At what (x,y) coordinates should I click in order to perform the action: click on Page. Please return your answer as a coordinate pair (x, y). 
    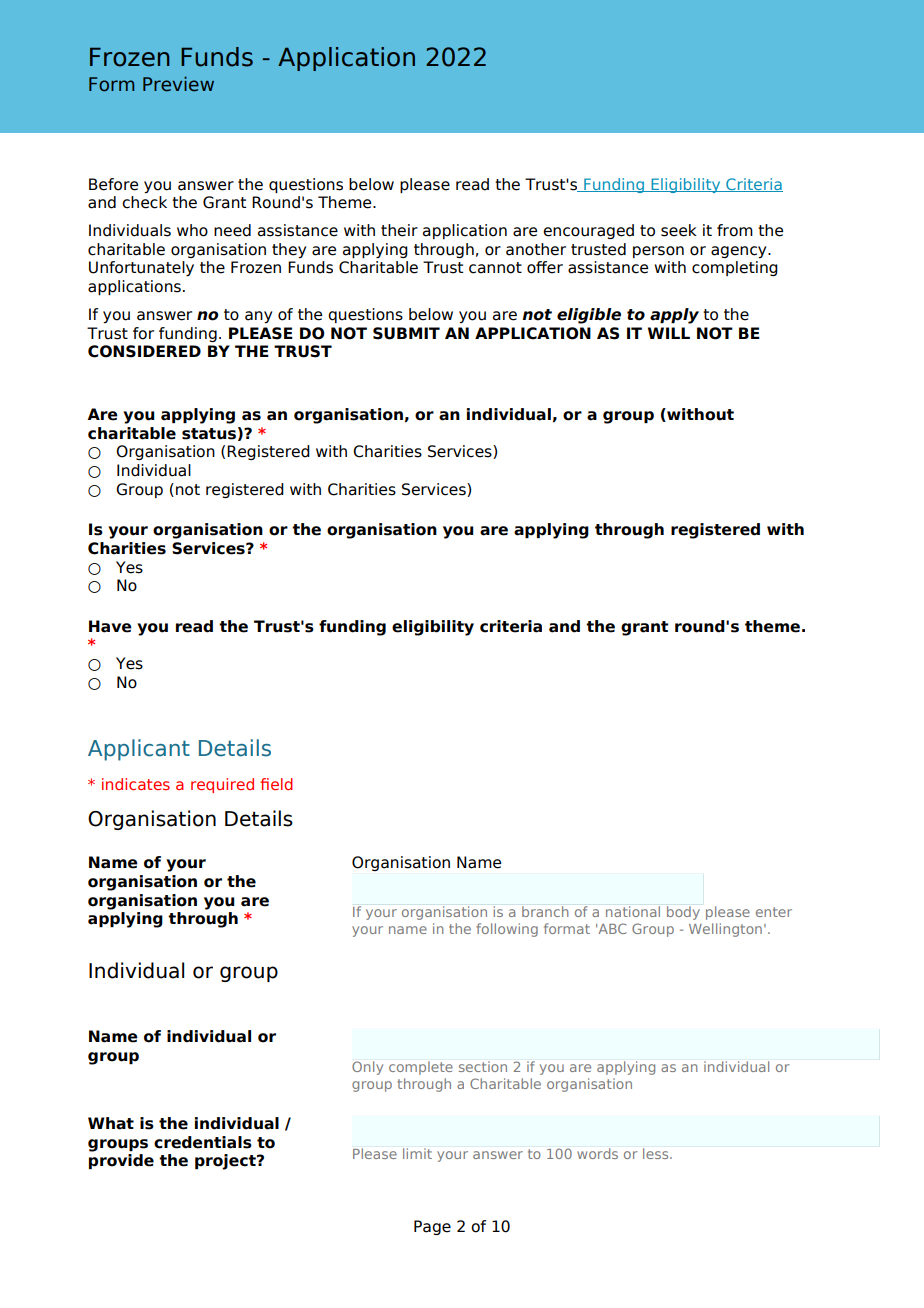
    Looking at the image, I should click on (432, 1227).
